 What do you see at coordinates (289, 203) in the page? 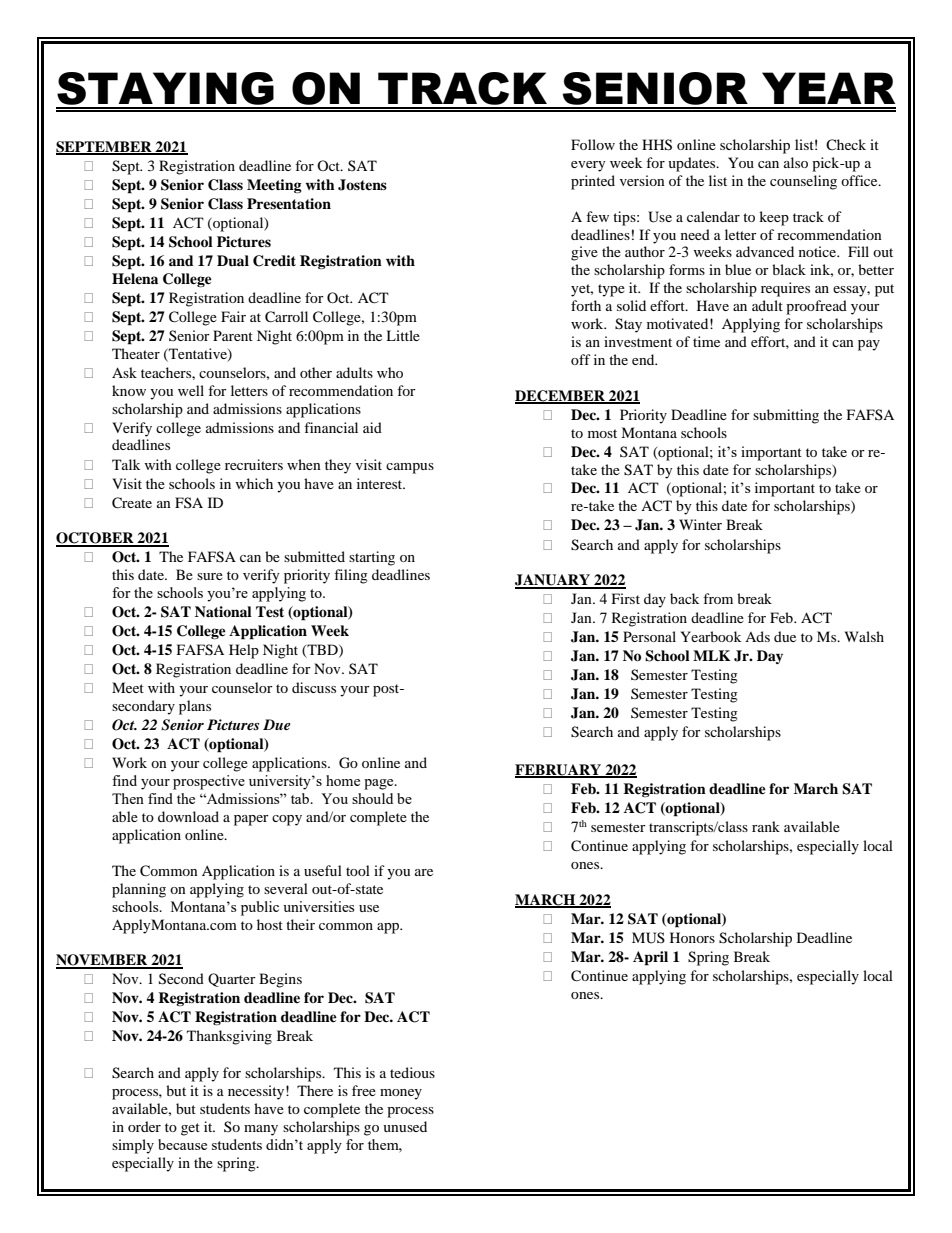
I see `Presentation` at bounding box center [289, 203].
